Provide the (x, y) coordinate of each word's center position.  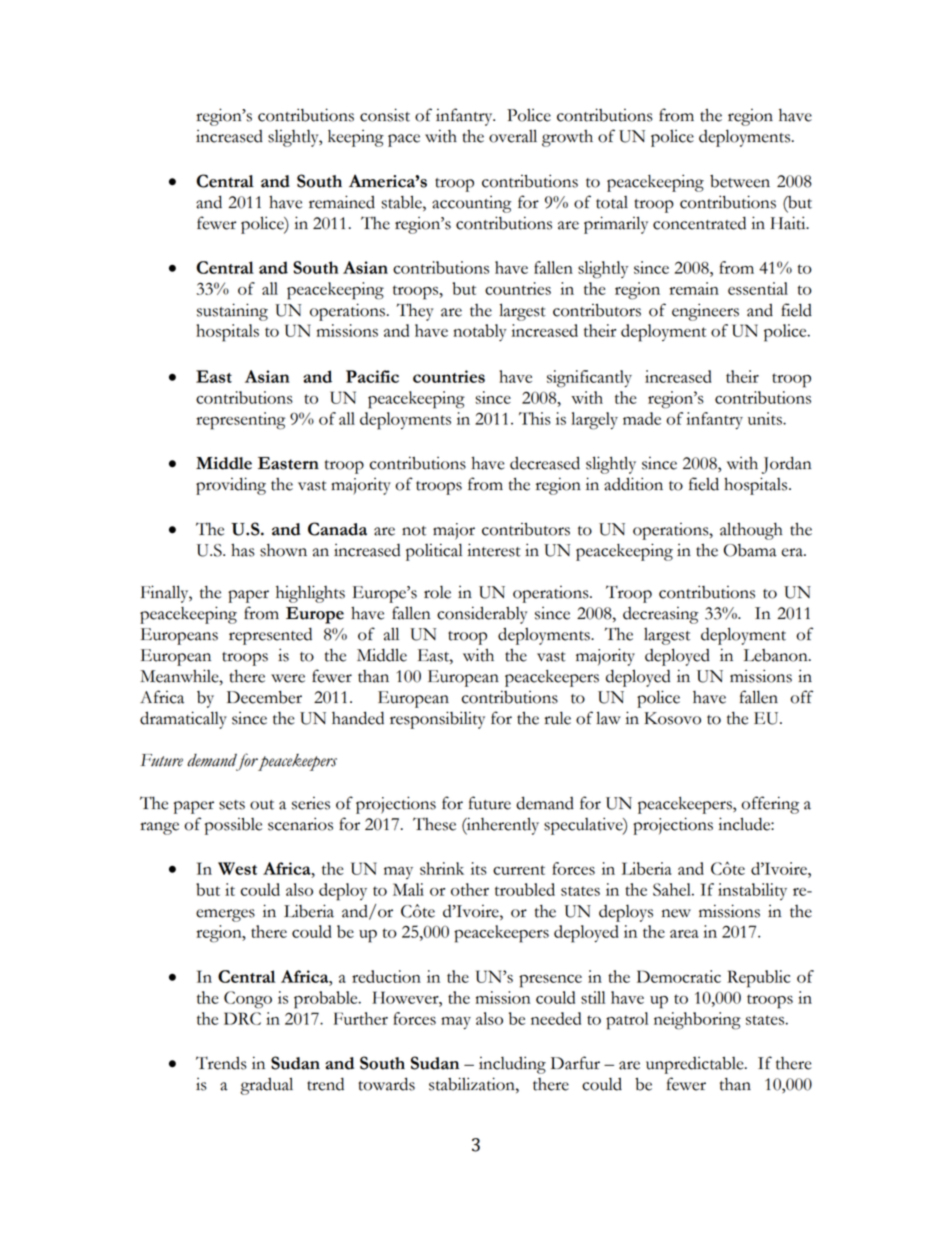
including (512, 1065)
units (766, 418)
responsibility (437, 720)
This (535, 418)
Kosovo (672, 718)
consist (385, 115)
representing (241, 421)
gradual (266, 1086)
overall (513, 136)
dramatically (183, 720)
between (740, 181)
